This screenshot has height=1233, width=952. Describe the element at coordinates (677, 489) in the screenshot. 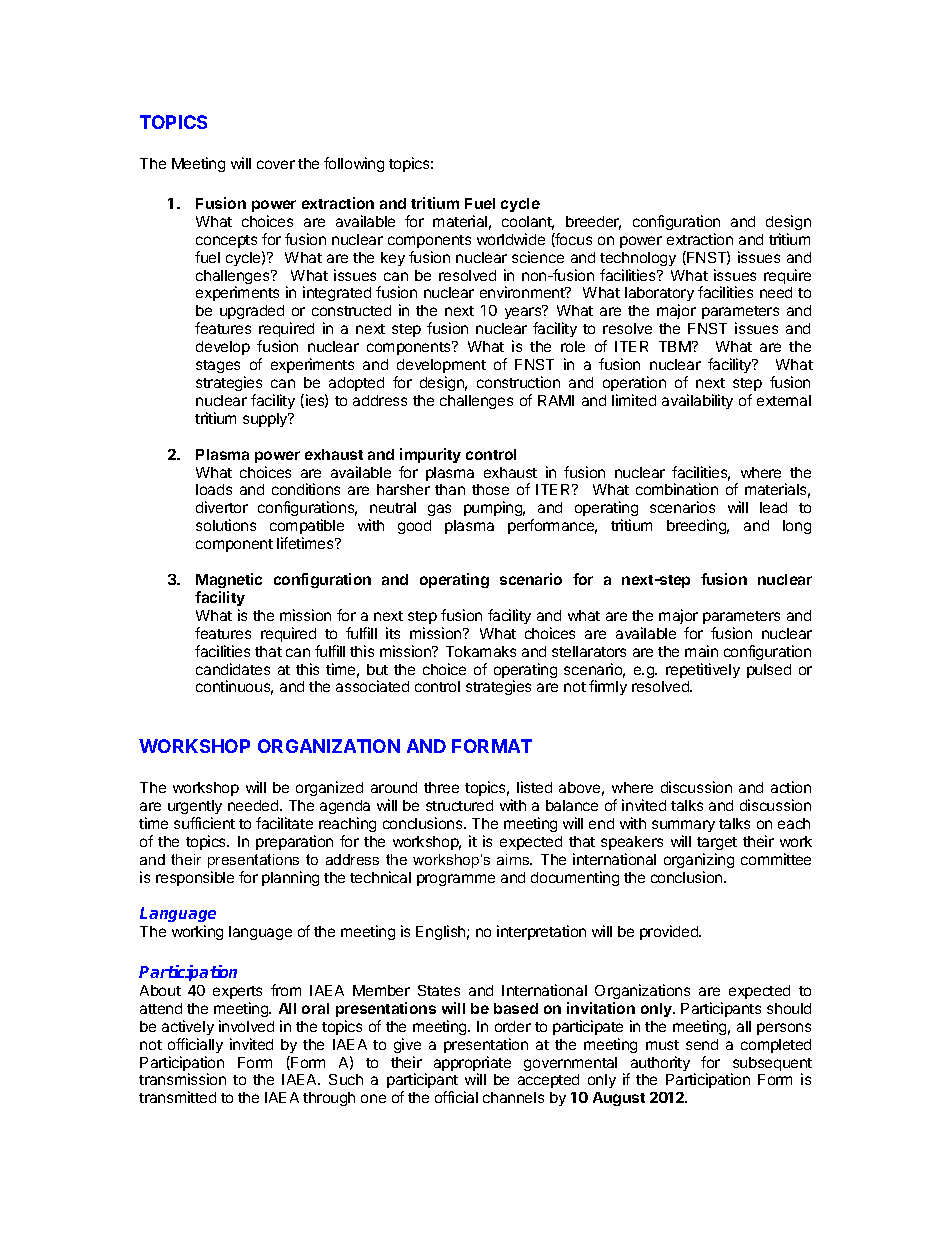

I see `combination` at that location.
